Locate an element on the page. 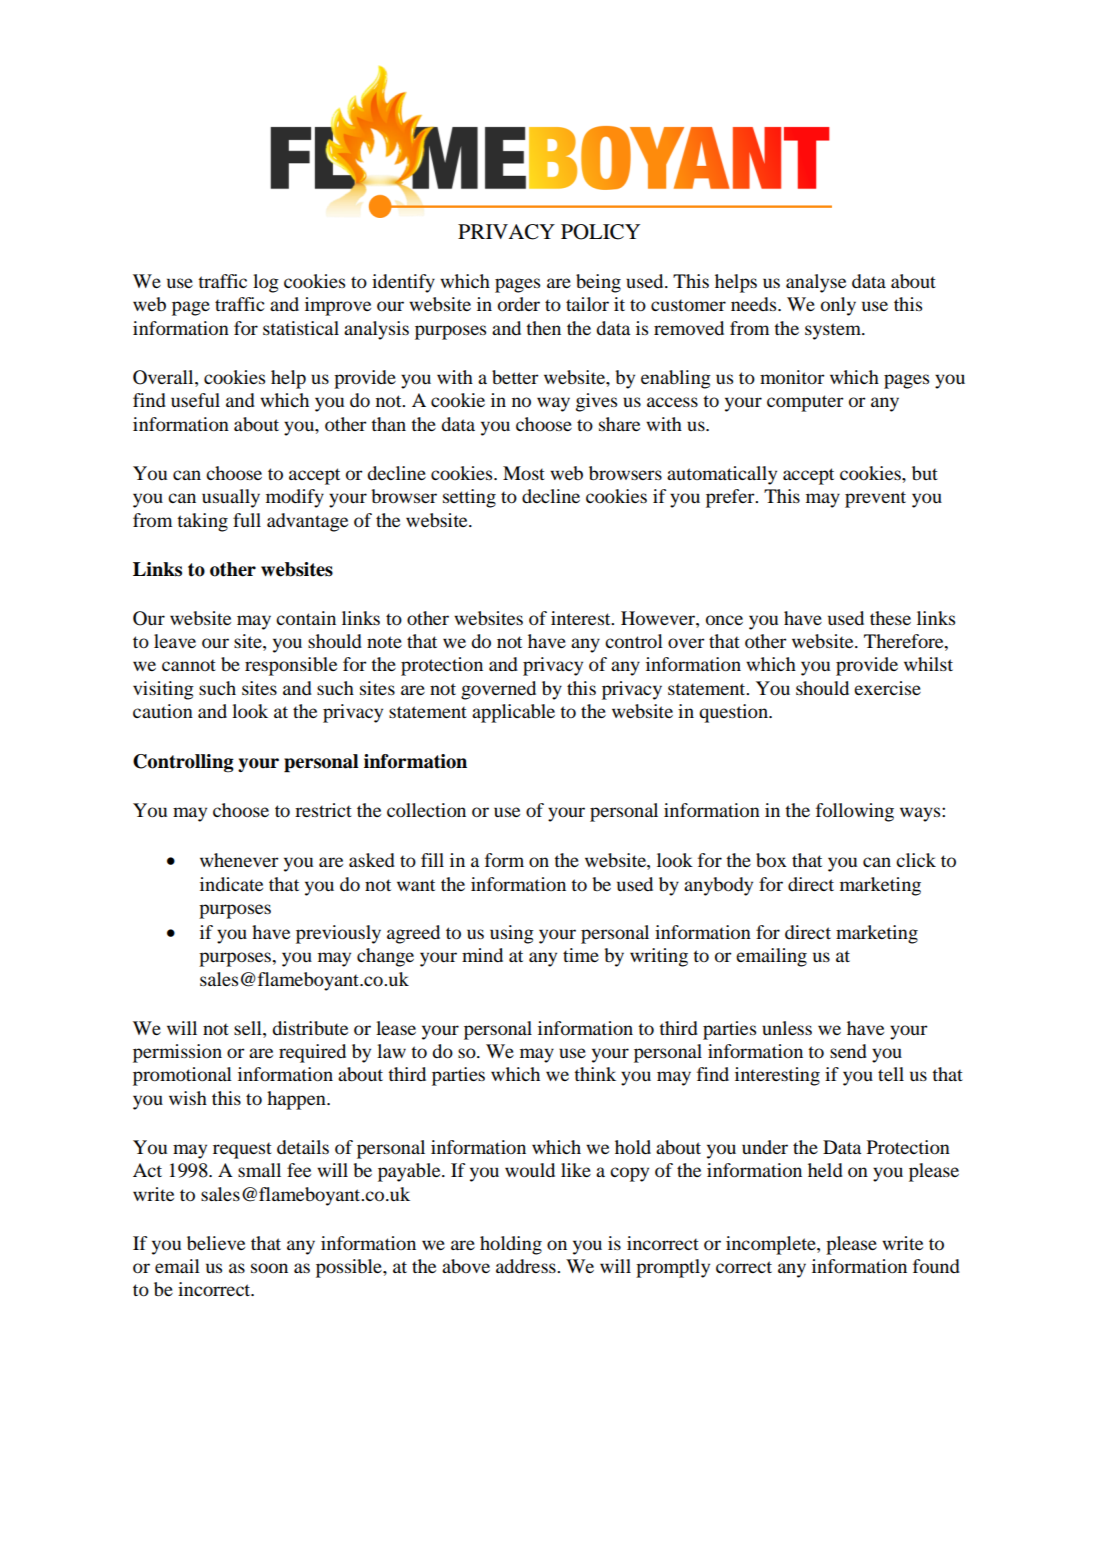  analyse is located at coordinates (816, 283).
